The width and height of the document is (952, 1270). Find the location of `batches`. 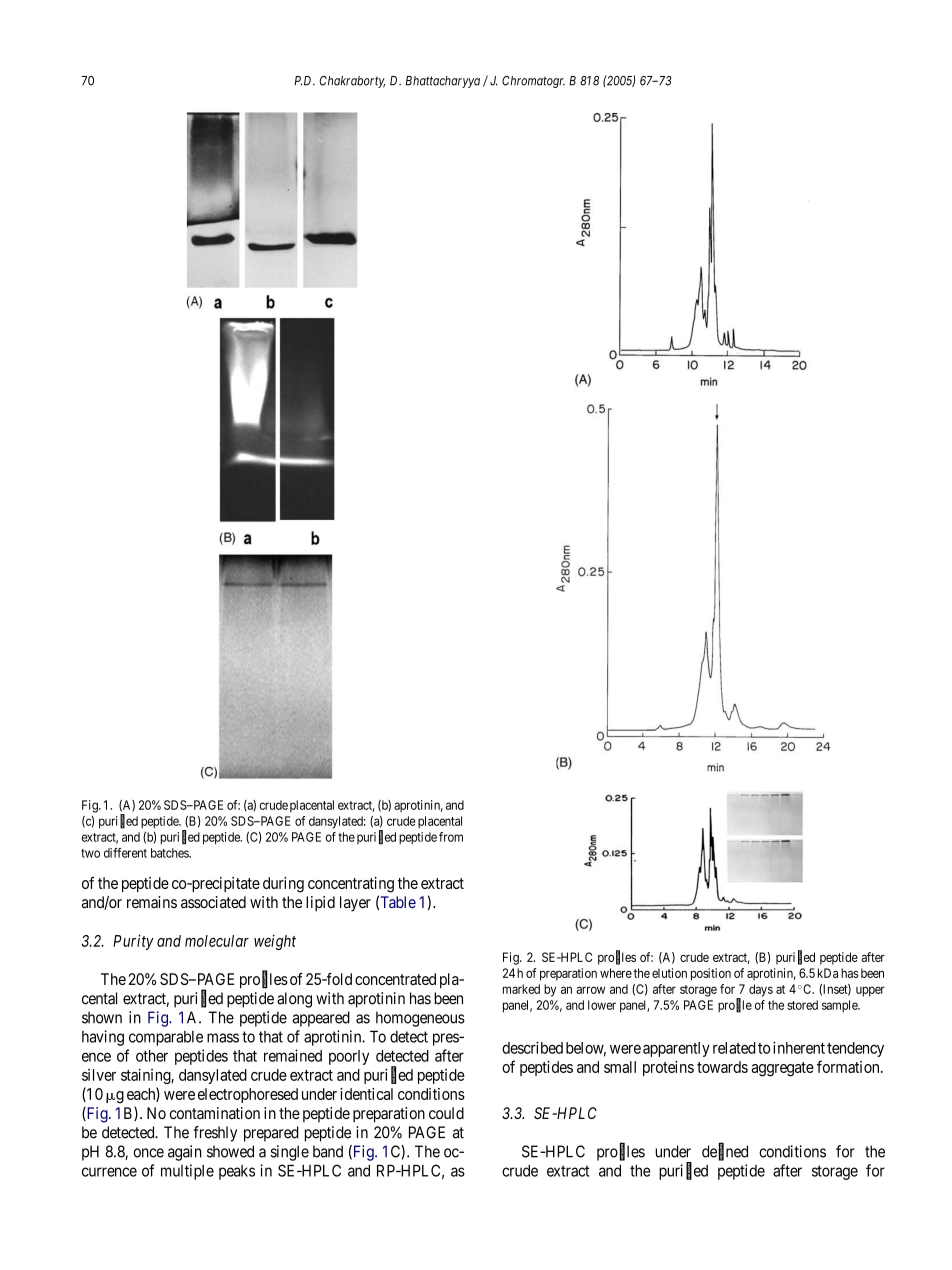

batches is located at coordinates (170, 853).
